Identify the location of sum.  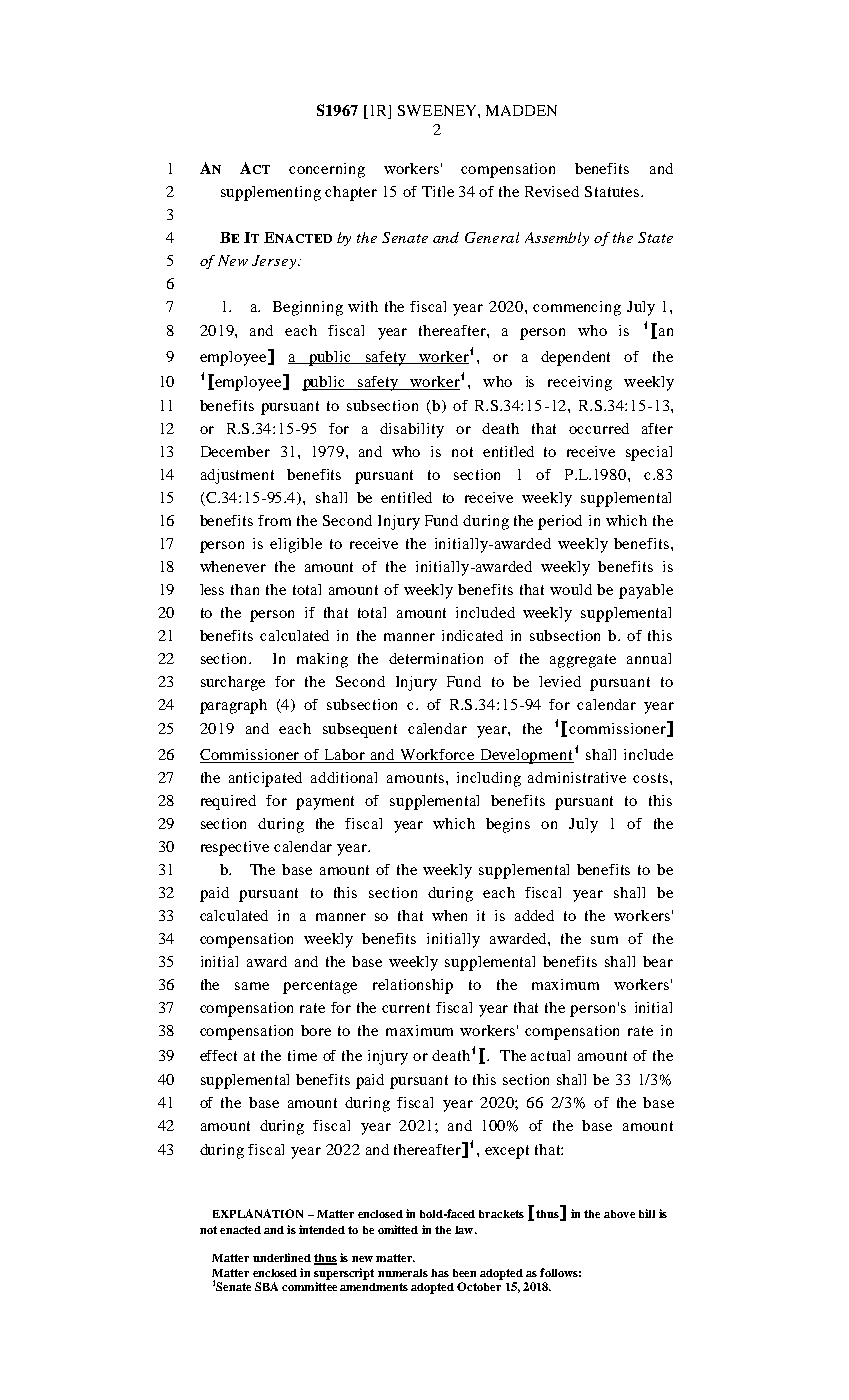
(604, 940).
